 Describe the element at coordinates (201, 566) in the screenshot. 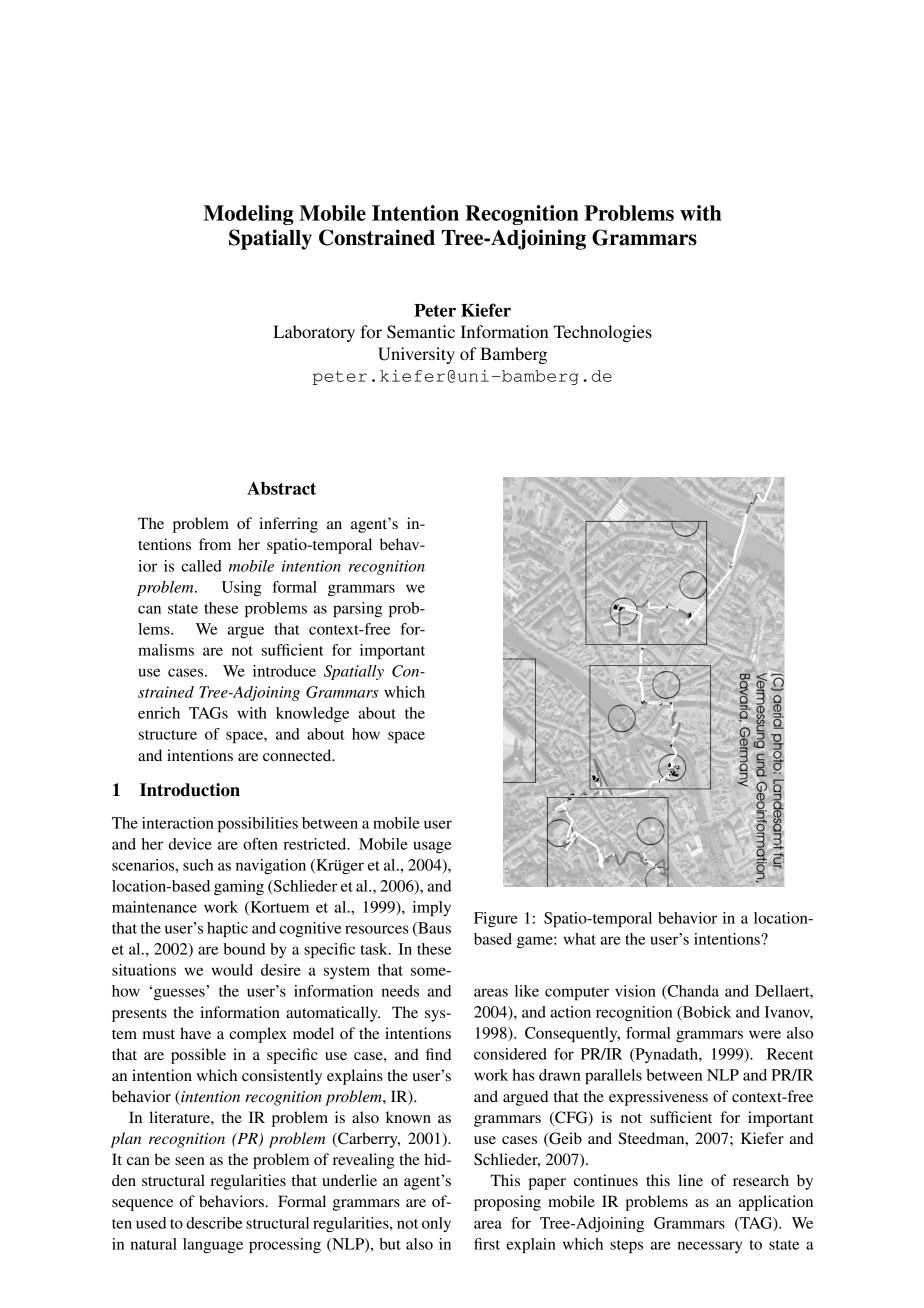

I see `called` at that location.
